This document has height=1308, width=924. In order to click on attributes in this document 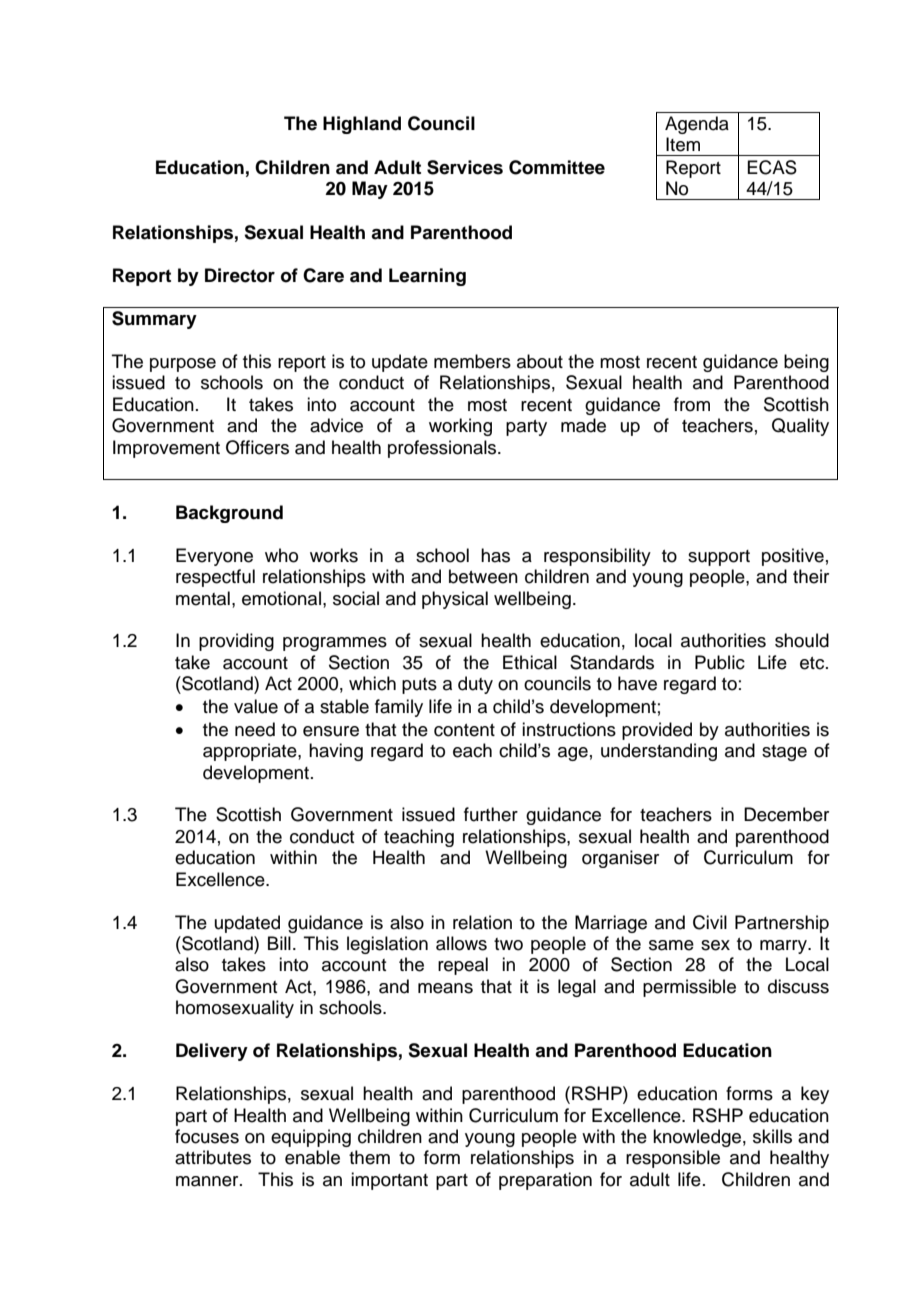, I will do `click(213, 1157)`.
